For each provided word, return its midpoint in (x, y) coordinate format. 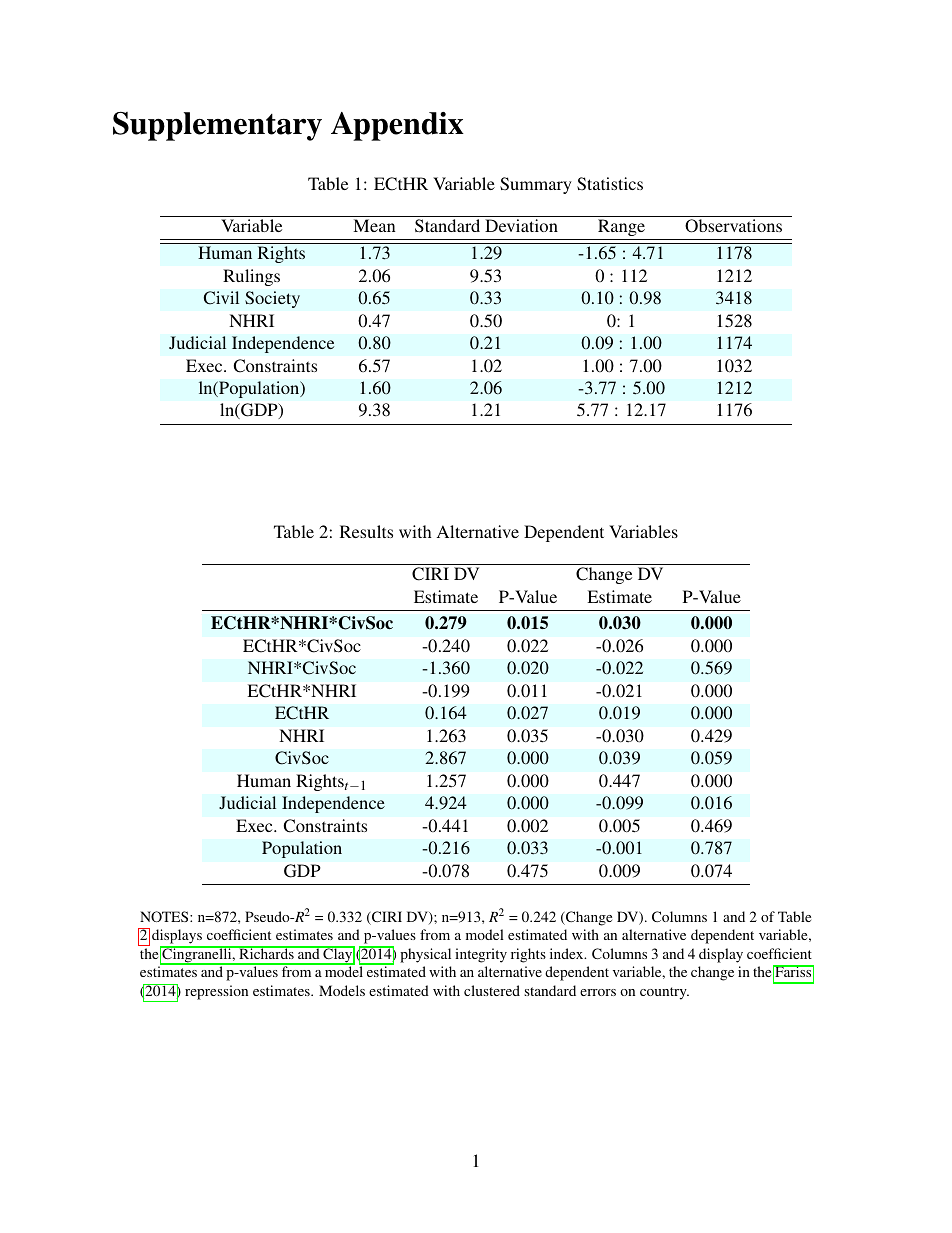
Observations (733, 226)
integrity (481, 955)
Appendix (397, 126)
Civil (221, 298)
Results (366, 531)
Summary (536, 185)
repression (216, 992)
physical (425, 955)
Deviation (521, 225)
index (568, 953)
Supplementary (217, 126)
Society (272, 299)
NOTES (165, 916)
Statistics (610, 184)
